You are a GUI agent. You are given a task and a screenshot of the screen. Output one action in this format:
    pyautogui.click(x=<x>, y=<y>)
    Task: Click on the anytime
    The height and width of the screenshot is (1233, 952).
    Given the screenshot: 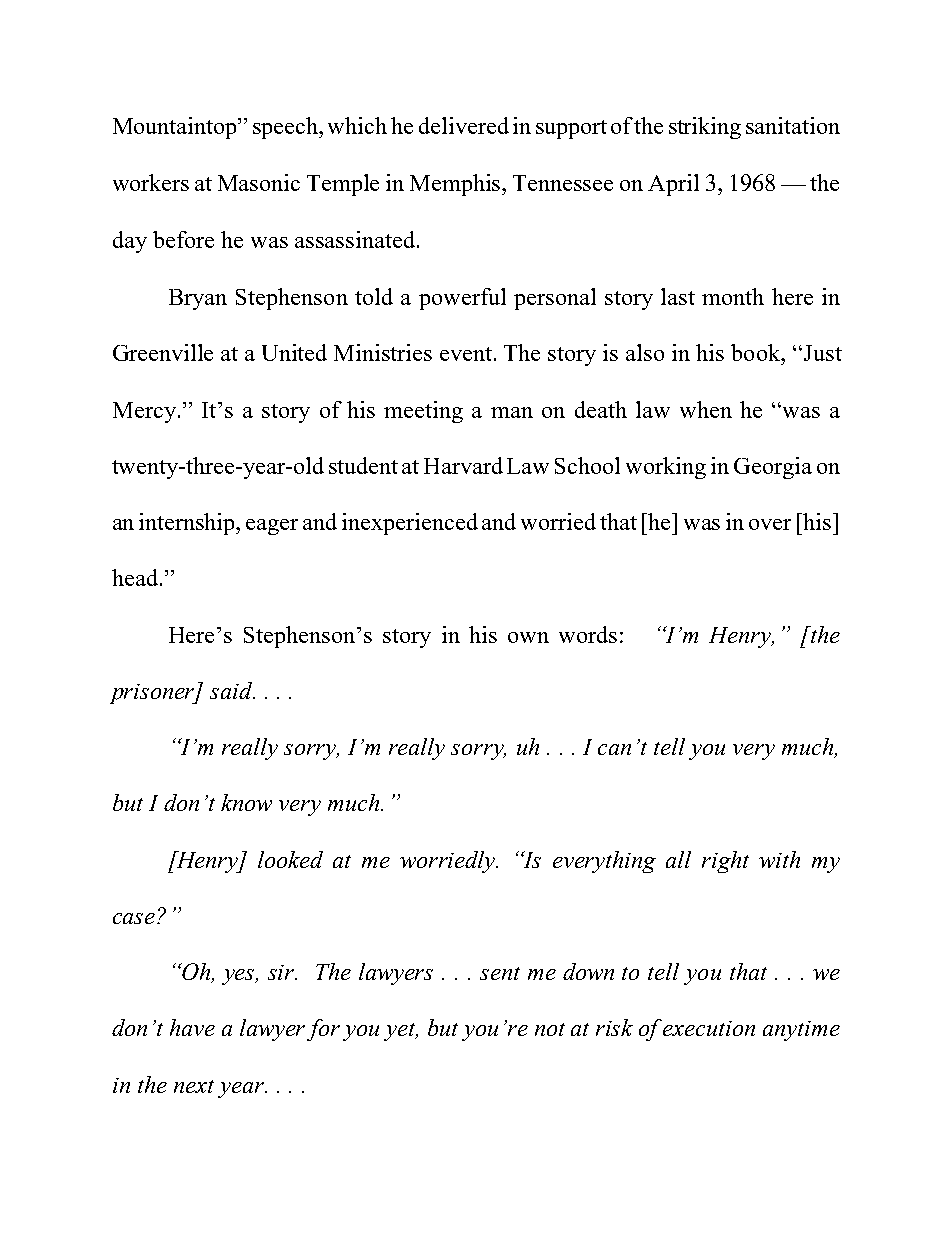 What is the action you would take?
    pyautogui.click(x=801, y=1031)
